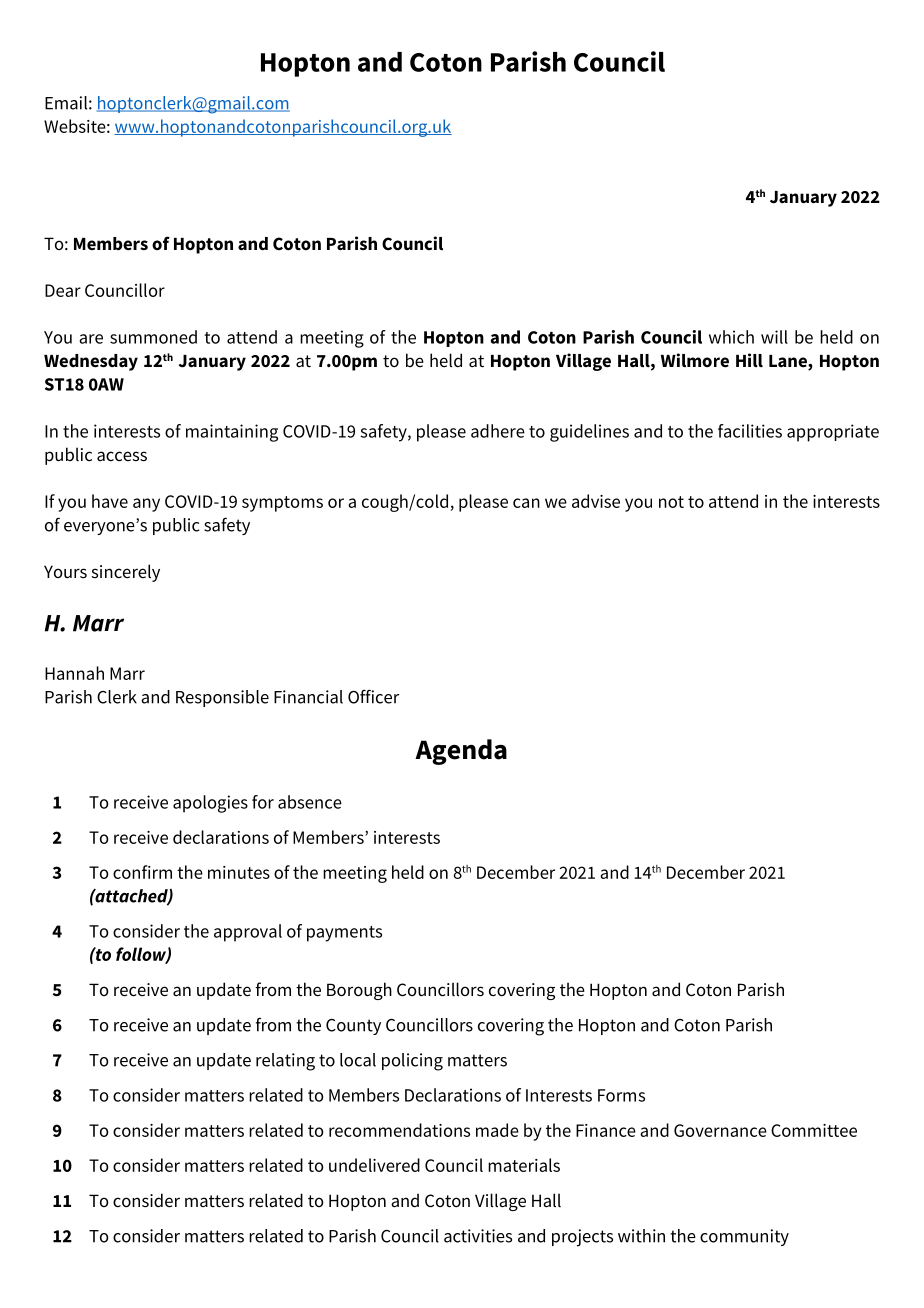  What do you see at coordinates (222, 698) in the page?
I see `Responsible` at bounding box center [222, 698].
